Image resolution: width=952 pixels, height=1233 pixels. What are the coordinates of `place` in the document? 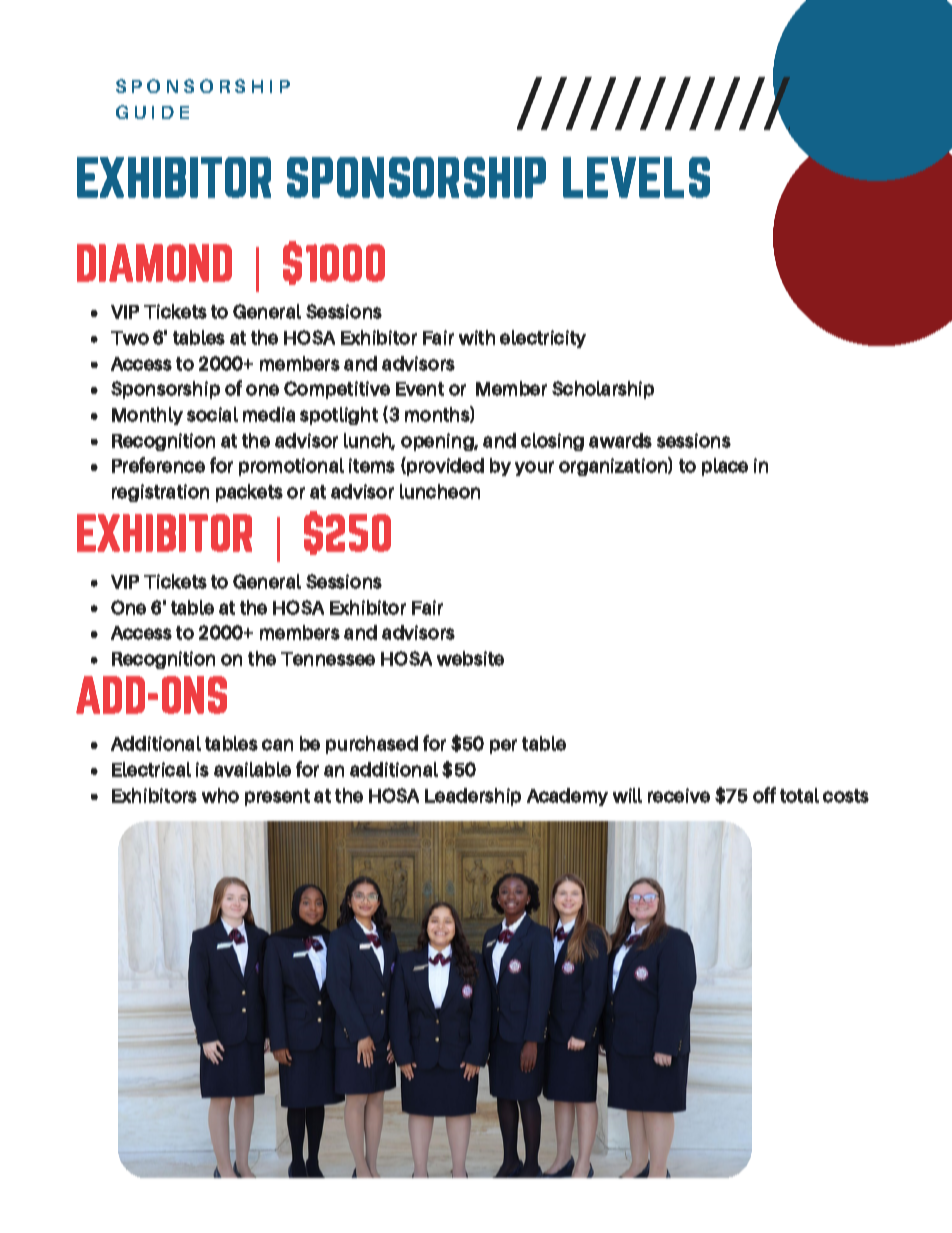 It's located at (725, 467).
